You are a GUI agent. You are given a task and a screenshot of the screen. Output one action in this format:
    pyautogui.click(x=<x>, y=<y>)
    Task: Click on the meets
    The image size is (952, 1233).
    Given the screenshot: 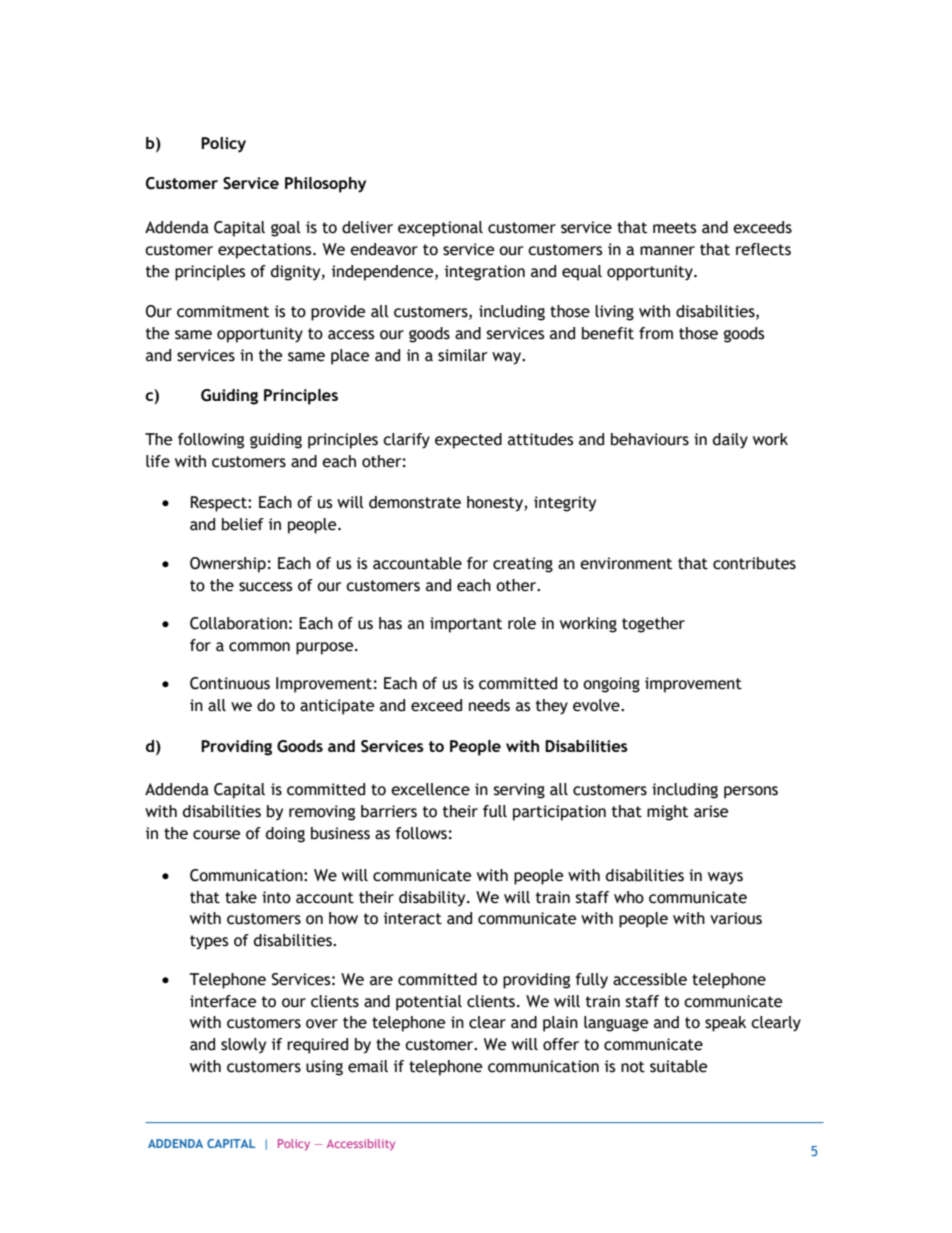 What is the action you would take?
    pyautogui.click(x=674, y=228)
